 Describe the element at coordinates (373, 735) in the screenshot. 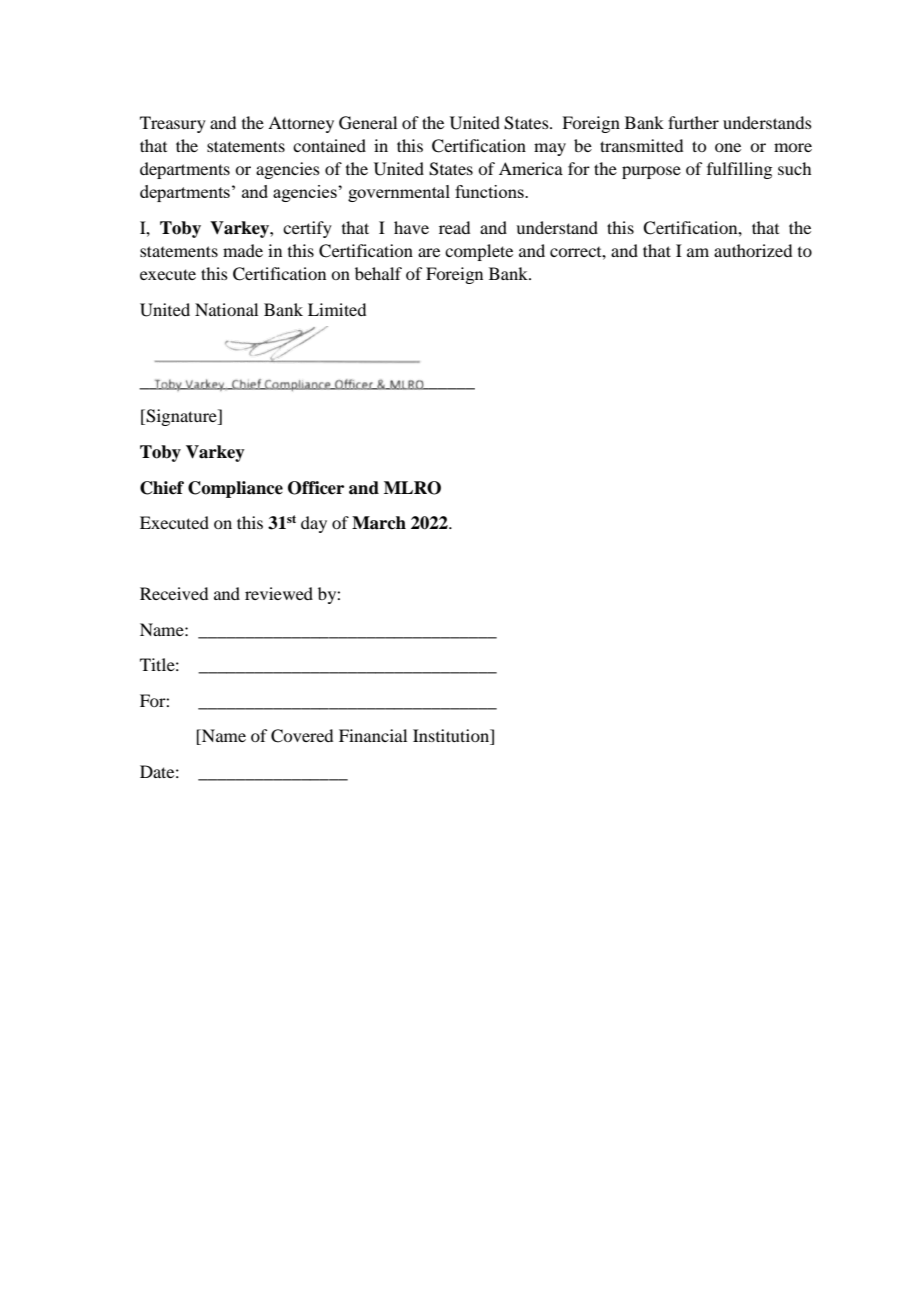

I see `Financial` at that location.
